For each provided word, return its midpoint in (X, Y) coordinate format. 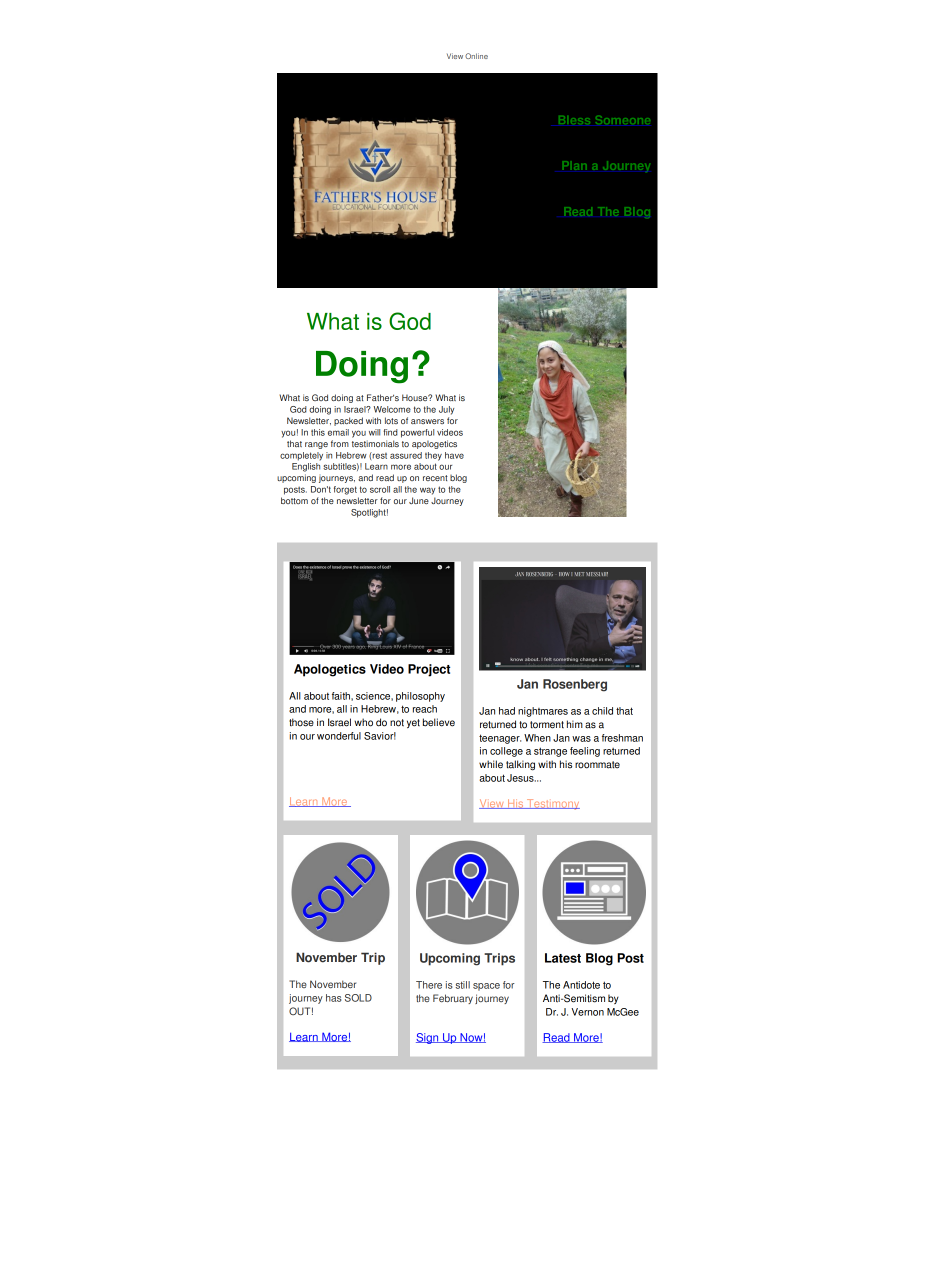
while (491, 764)
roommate (597, 765)
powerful (417, 433)
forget (345, 490)
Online (476, 56)
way (427, 491)
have (454, 455)
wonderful (339, 736)
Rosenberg (575, 685)
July (446, 410)
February (453, 999)
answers (427, 421)
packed (348, 421)
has (334, 998)
